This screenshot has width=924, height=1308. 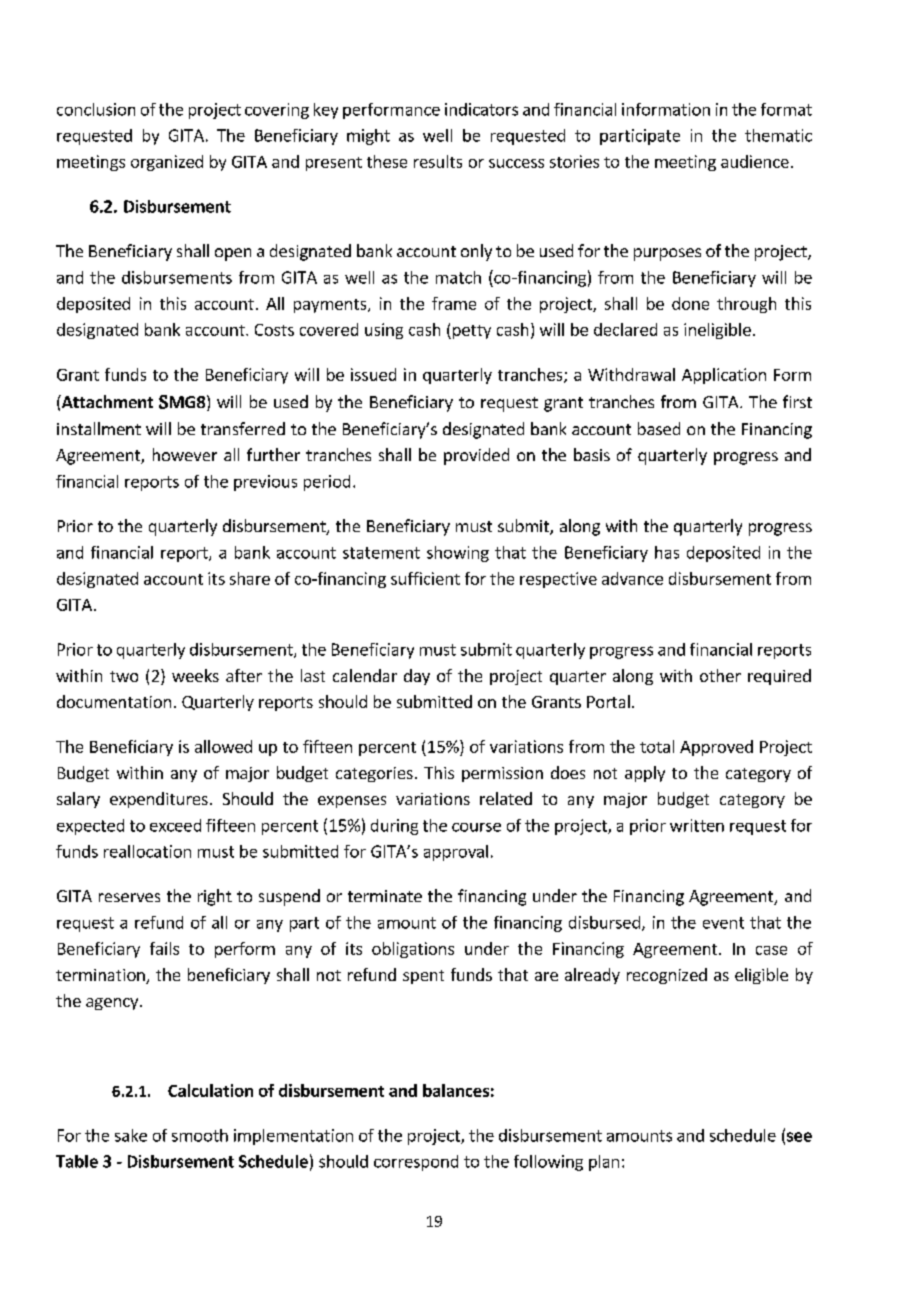 I want to click on other, so click(x=720, y=675).
